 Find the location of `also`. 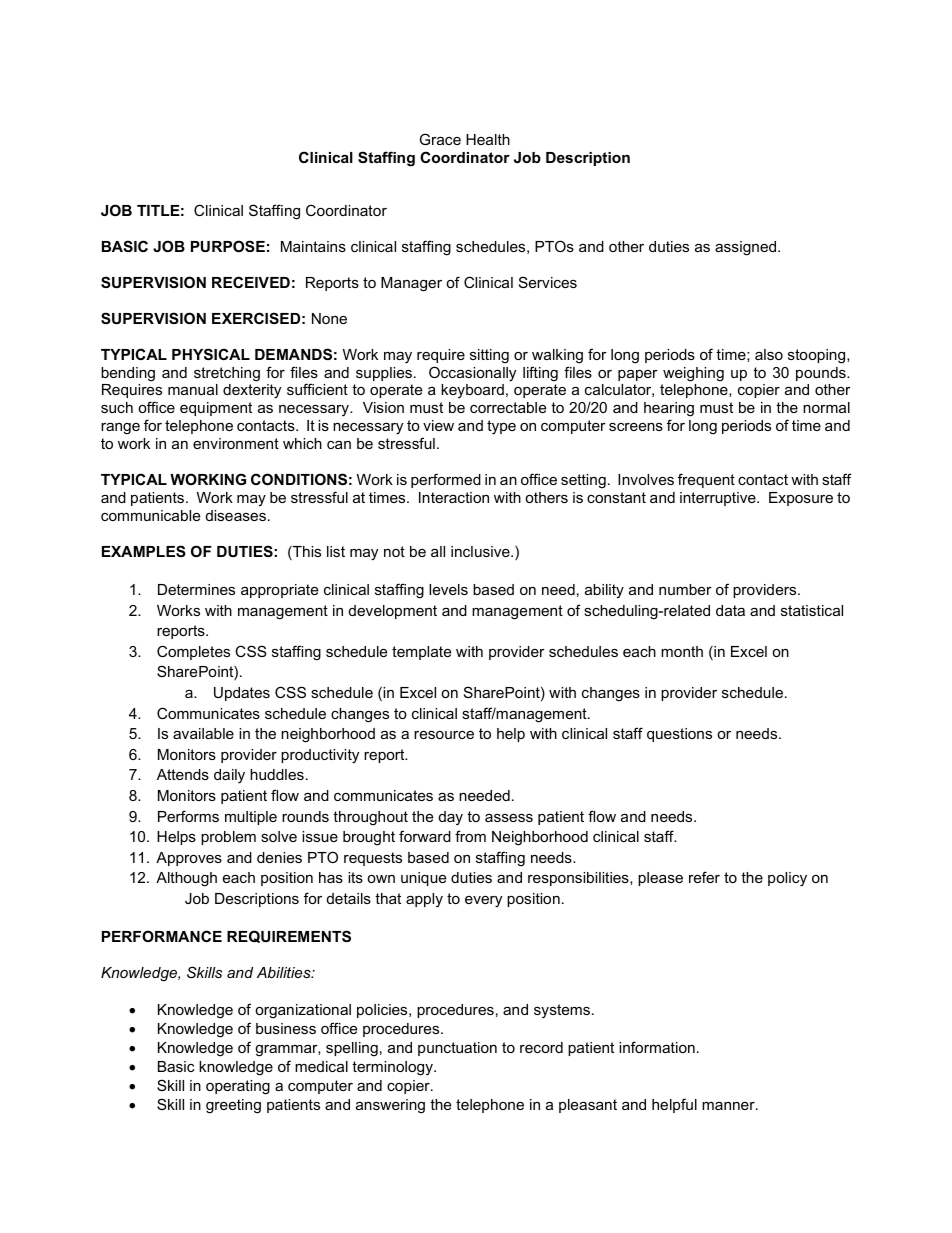

also is located at coordinates (769, 354).
